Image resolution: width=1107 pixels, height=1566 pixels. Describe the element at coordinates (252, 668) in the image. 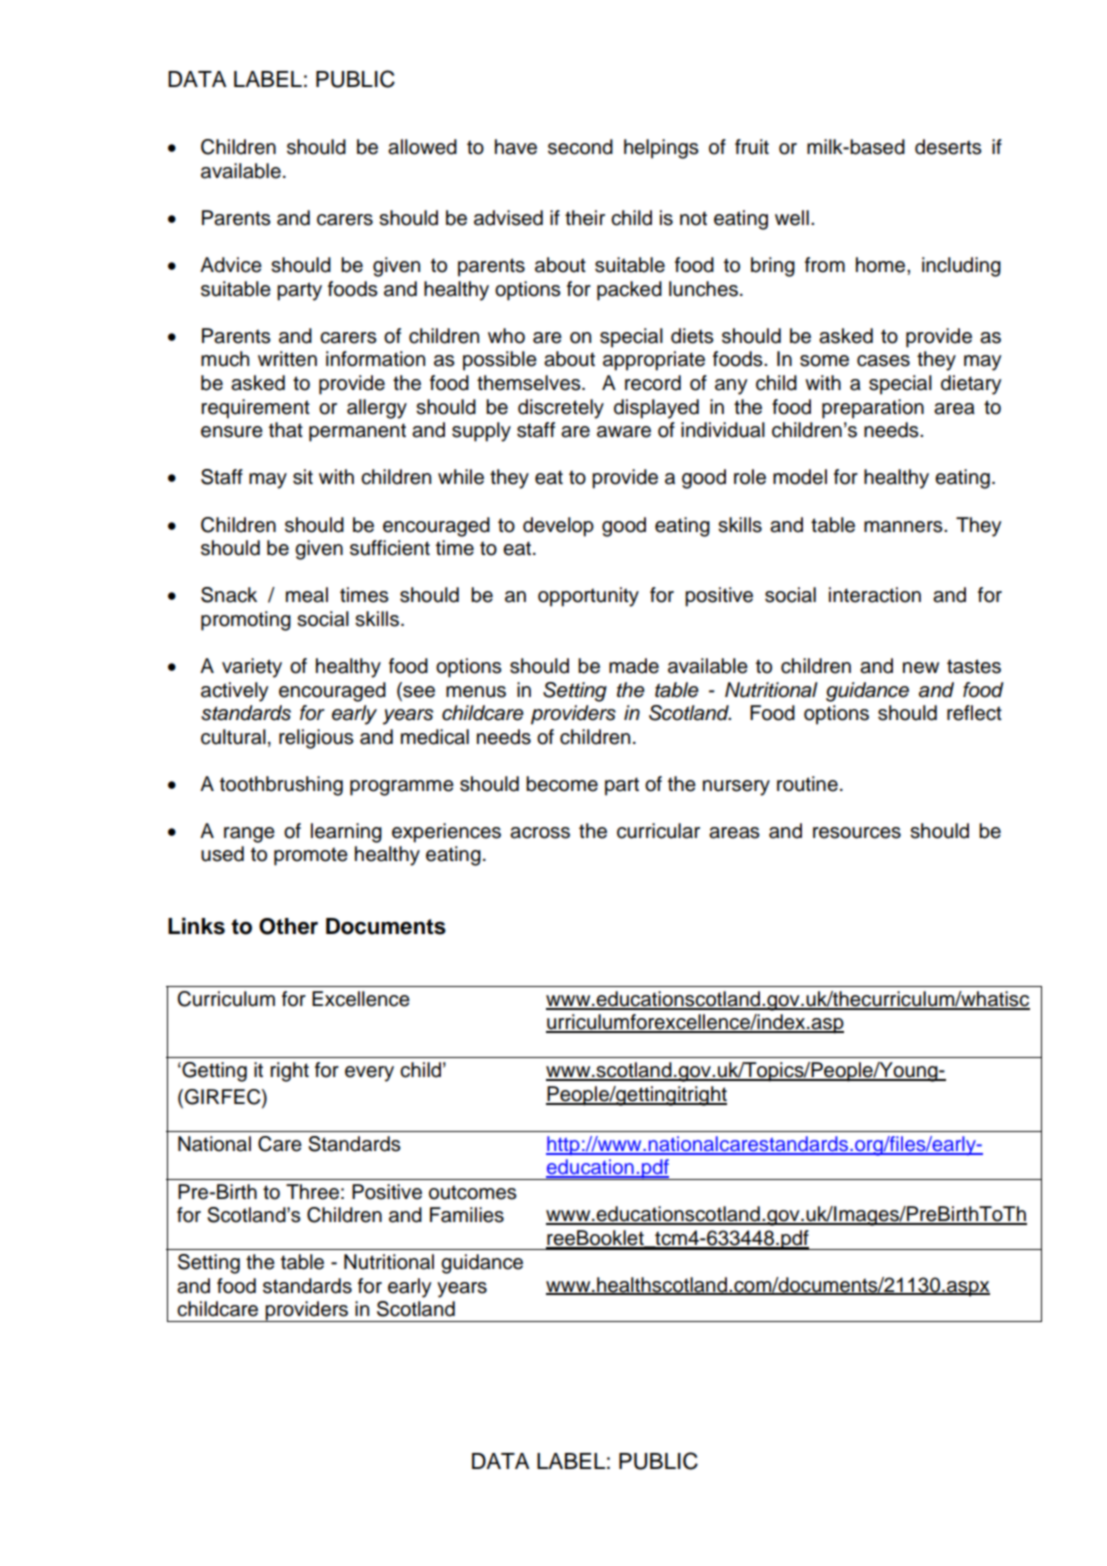

I see `variety` at that location.
